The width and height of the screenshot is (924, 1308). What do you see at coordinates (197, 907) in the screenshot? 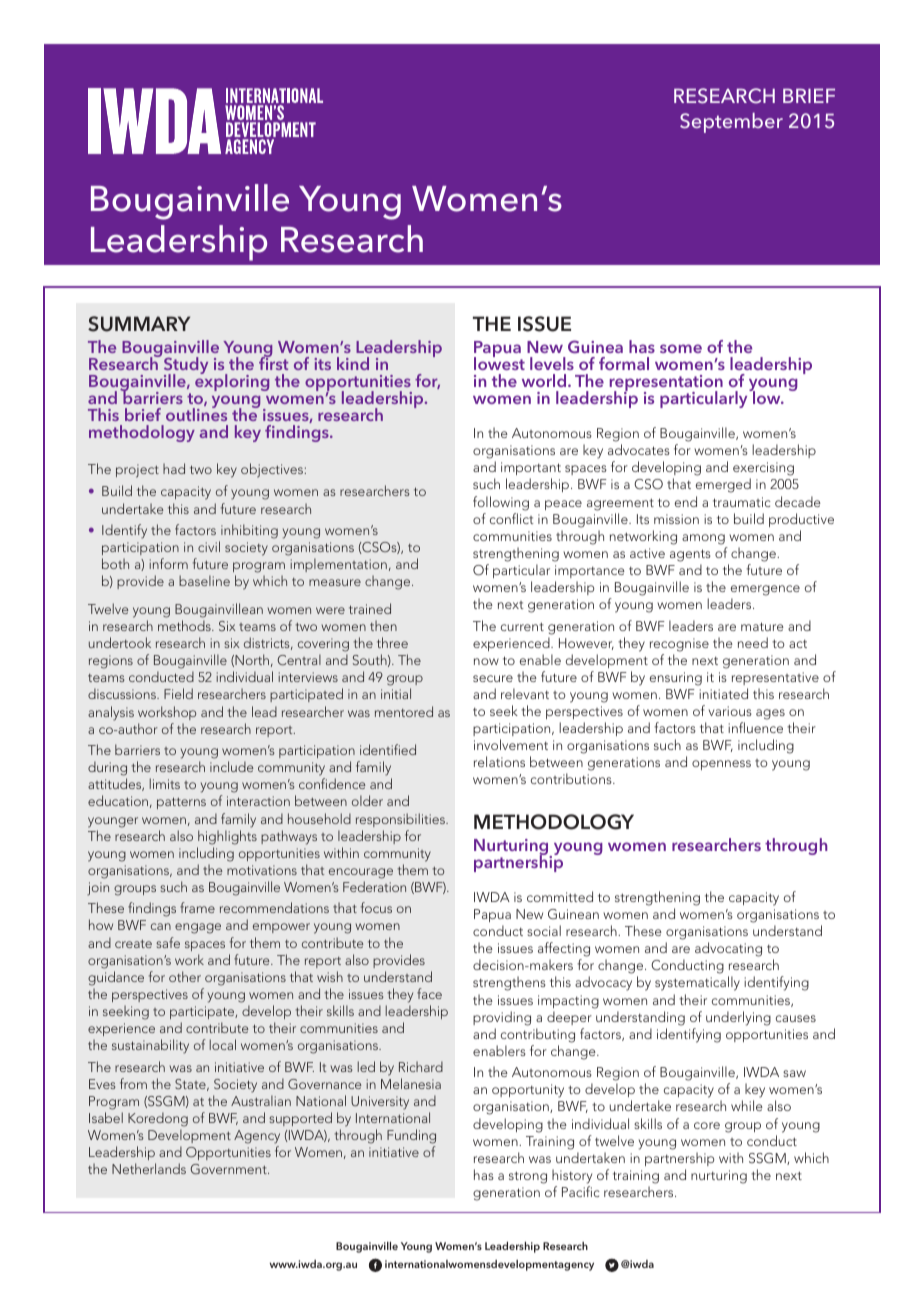
I see `frame` at bounding box center [197, 907].
